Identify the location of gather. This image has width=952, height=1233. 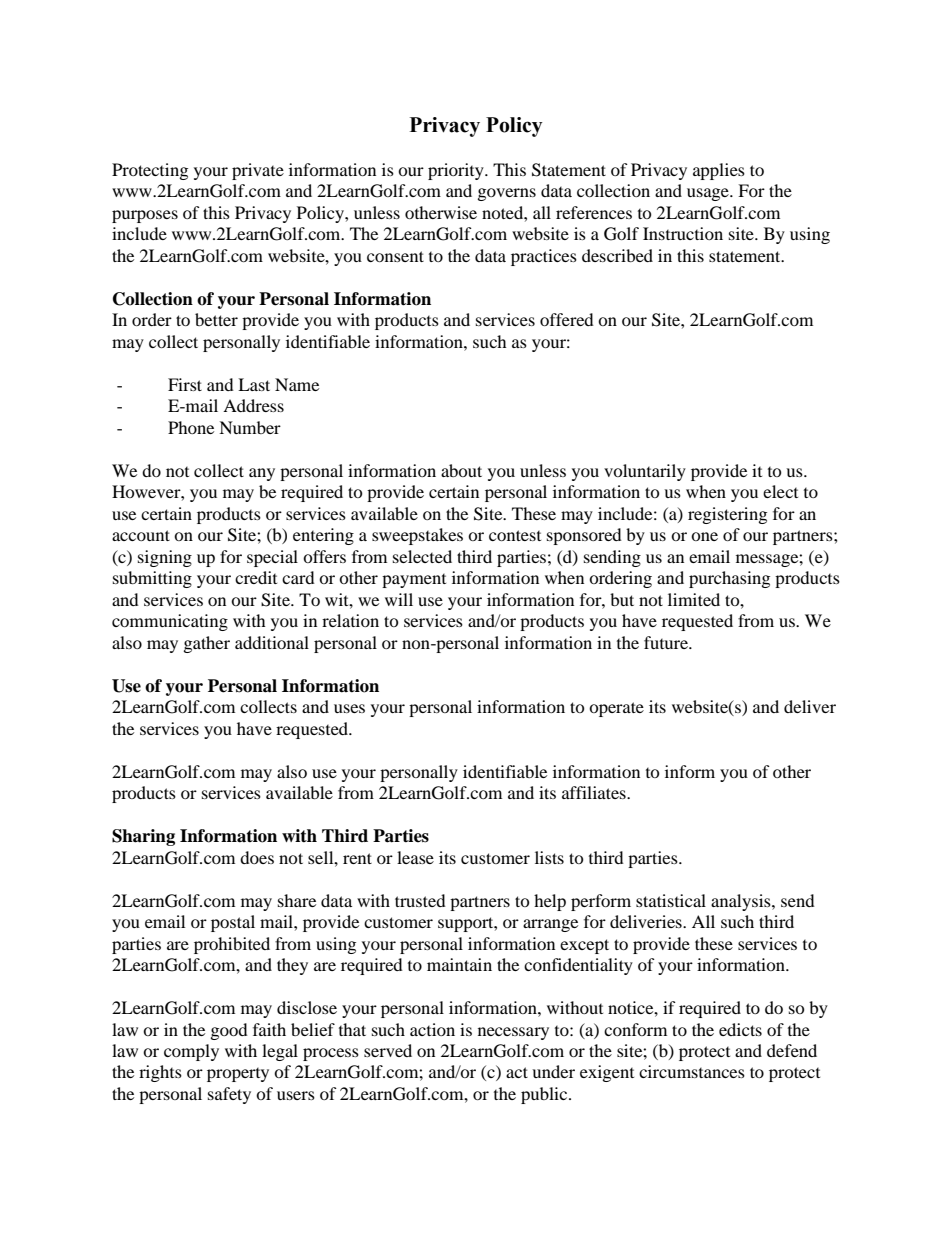
(207, 644).
